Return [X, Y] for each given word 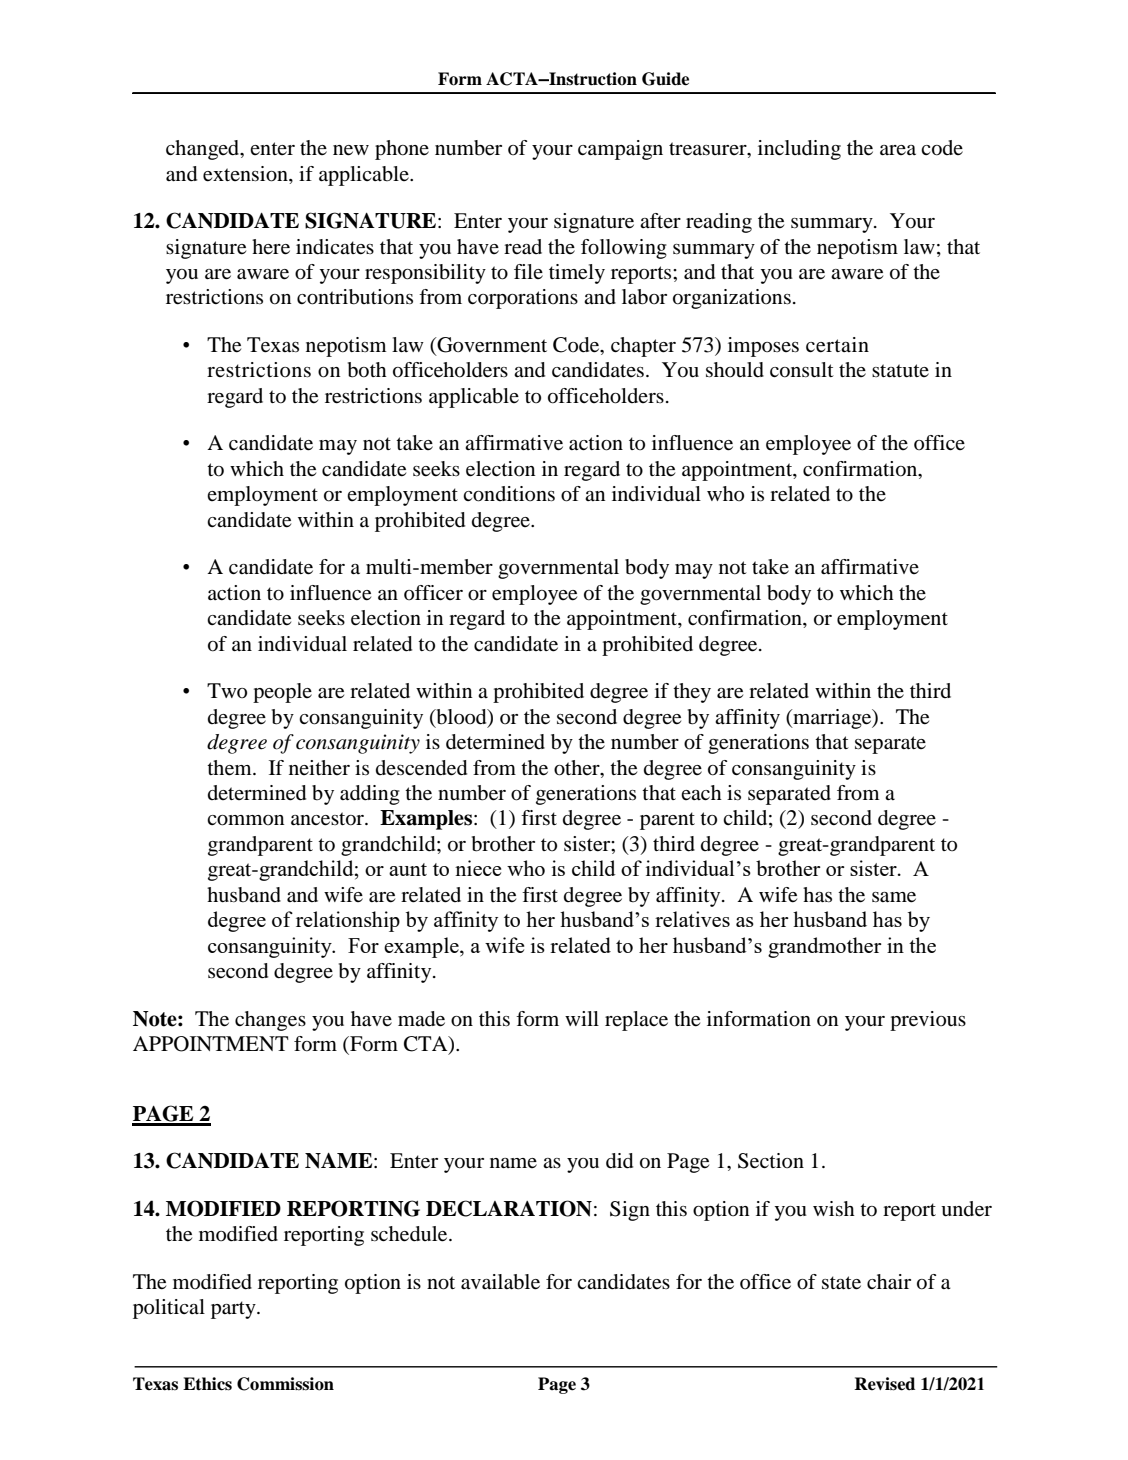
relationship [348, 921]
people [282, 693]
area [898, 150]
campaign [620, 150]
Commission [285, 1384]
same [894, 897]
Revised [884, 1384]
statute [900, 371]
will [582, 1018]
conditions [509, 494]
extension [246, 174]
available [500, 1282]
